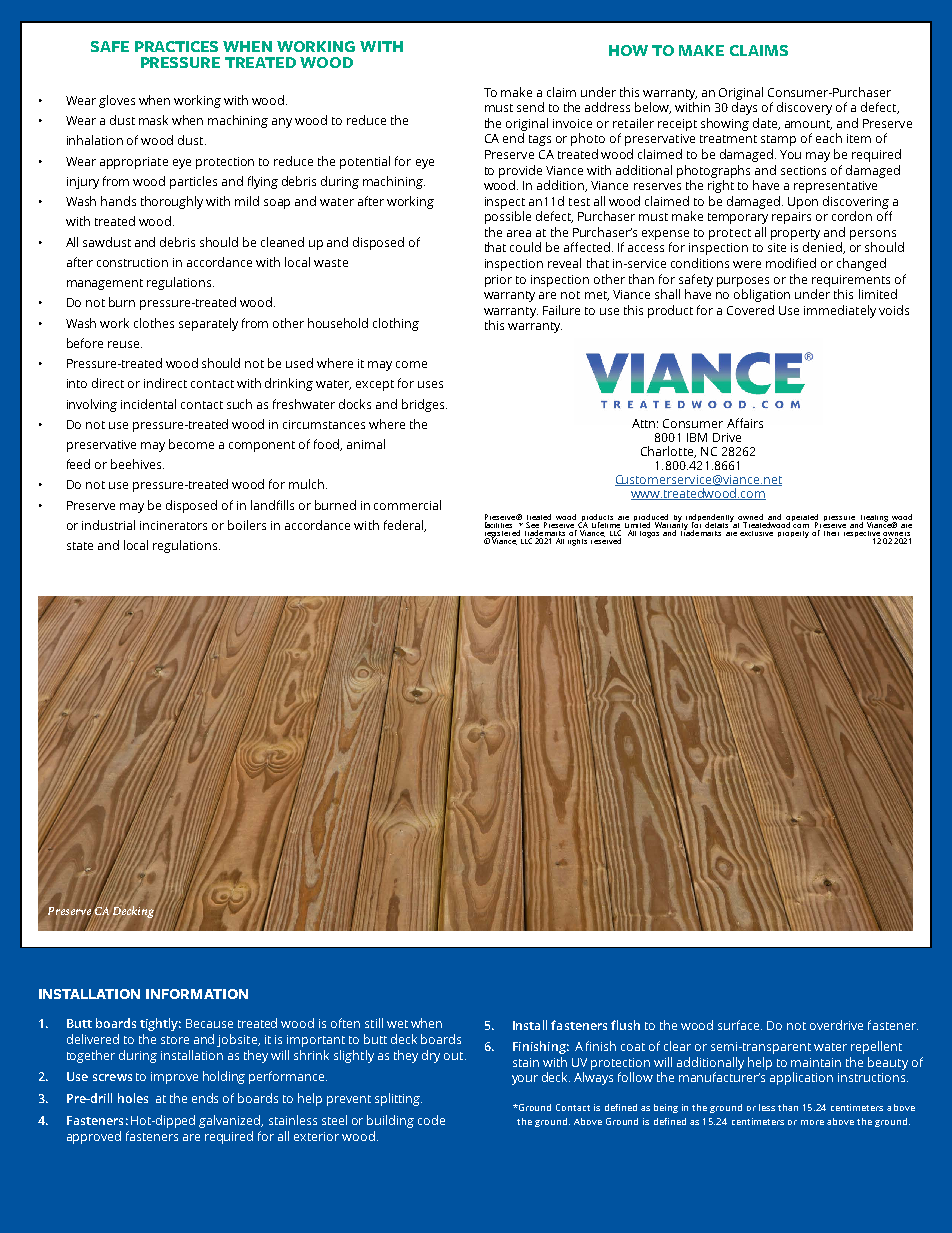 Image resolution: width=952 pixels, height=1233 pixels. I want to click on construction, so click(132, 262).
